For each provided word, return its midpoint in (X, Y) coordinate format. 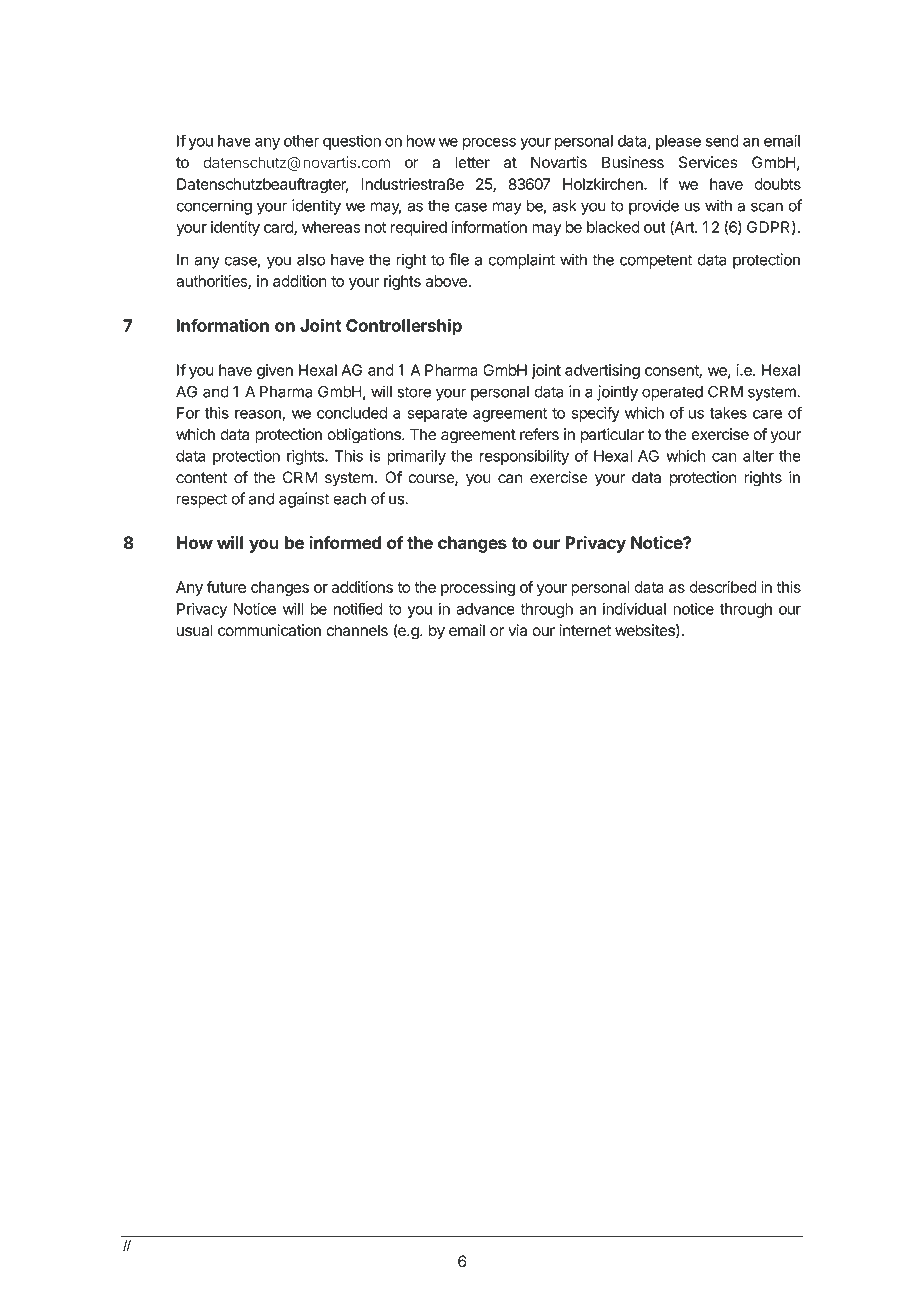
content (202, 478)
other (301, 141)
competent (656, 261)
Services (708, 162)
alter (758, 456)
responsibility (524, 457)
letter (473, 162)
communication (269, 630)
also (311, 260)
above (447, 281)
